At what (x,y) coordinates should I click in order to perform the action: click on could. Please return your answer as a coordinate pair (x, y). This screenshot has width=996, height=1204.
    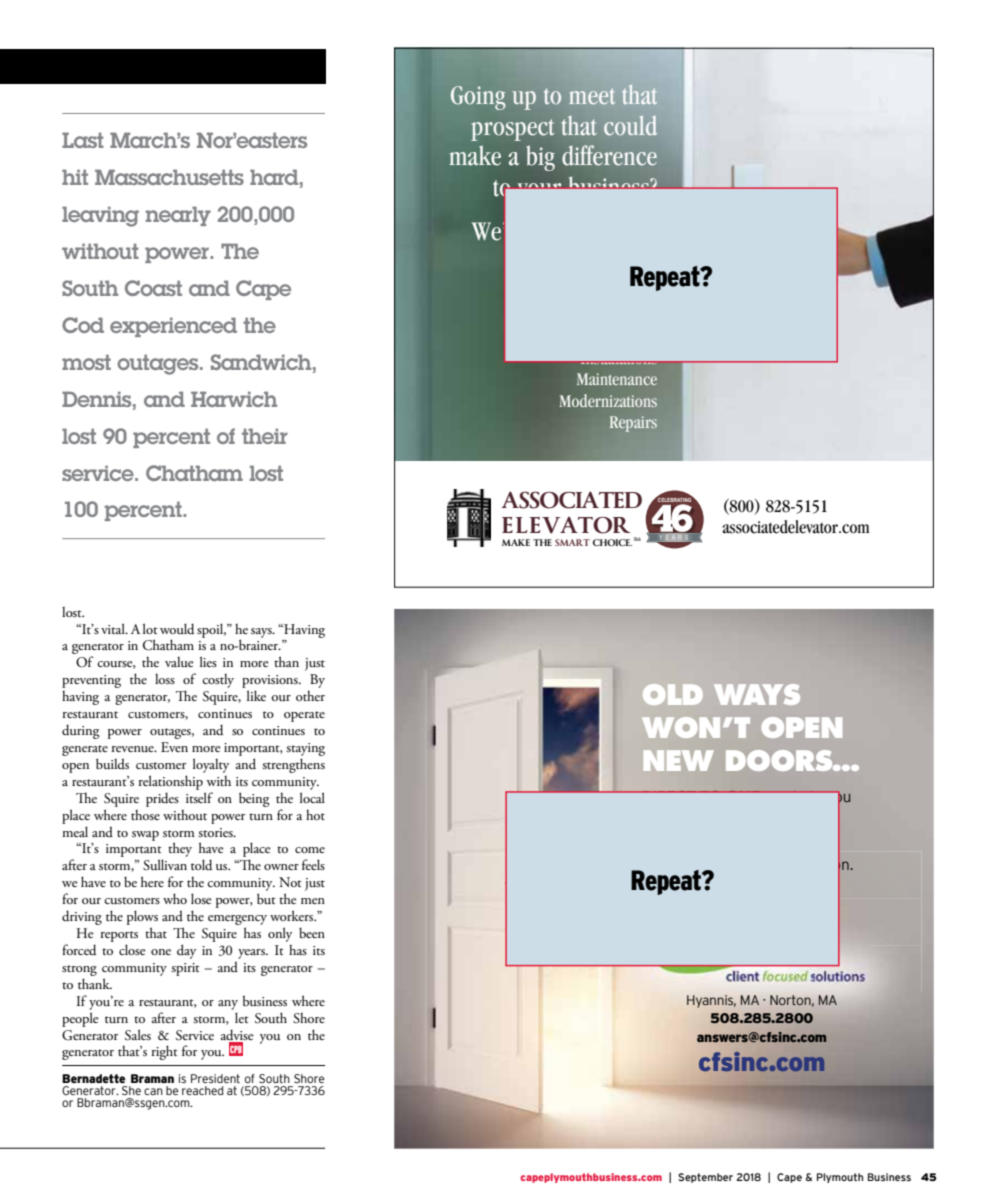
    Looking at the image, I should click on (630, 125).
